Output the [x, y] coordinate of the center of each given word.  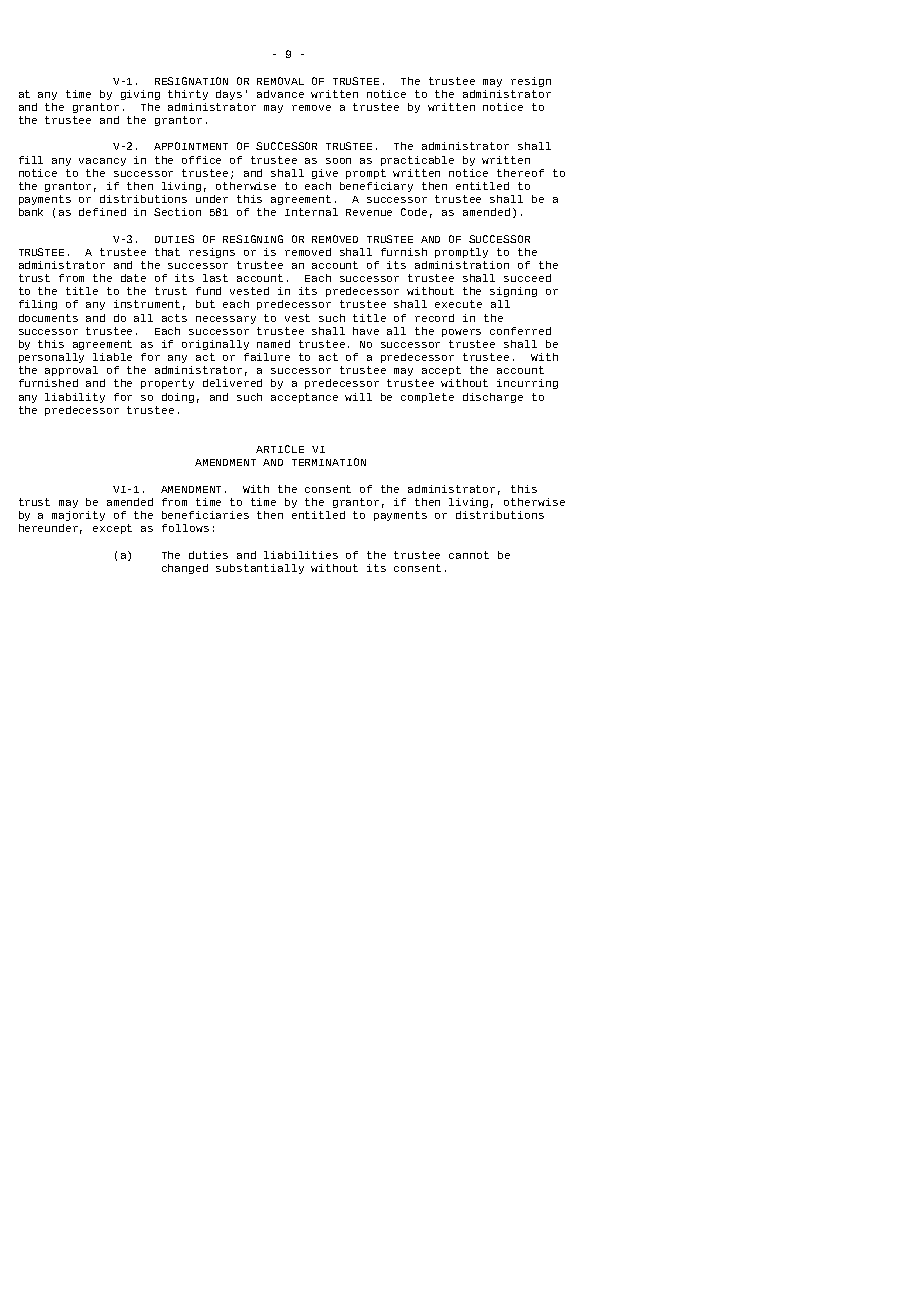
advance [280, 94]
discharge [493, 398]
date [133, 278]
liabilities [301, 555]
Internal [311, 212]
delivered [232, 383]
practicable [417, 161]
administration [462, 265]
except [112, 529]
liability [75, 398]
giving [140, 95]
